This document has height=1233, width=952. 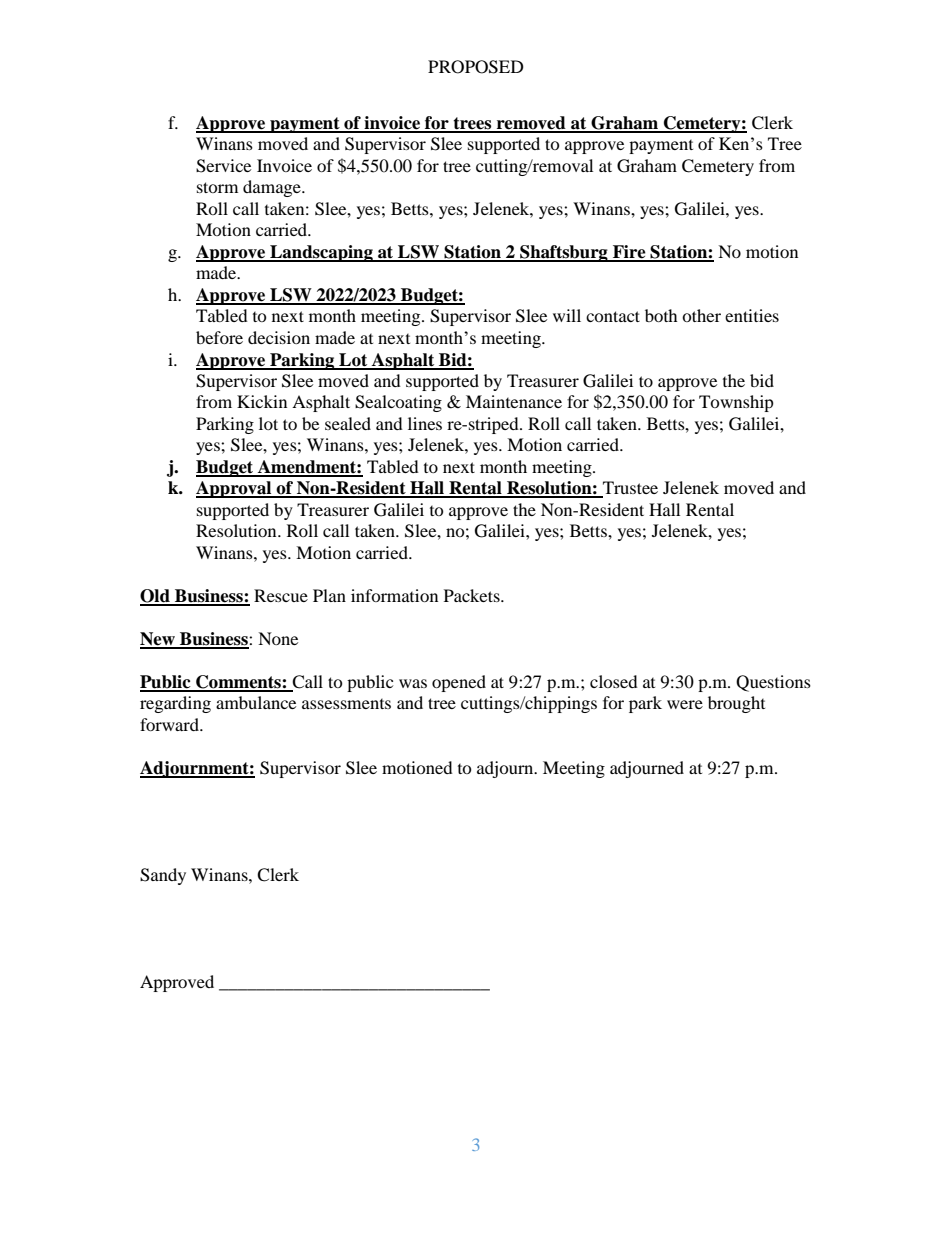 What do you see at coordinates (223, 166) in the document?
I see `Service` at bounding box center [223, 166].
